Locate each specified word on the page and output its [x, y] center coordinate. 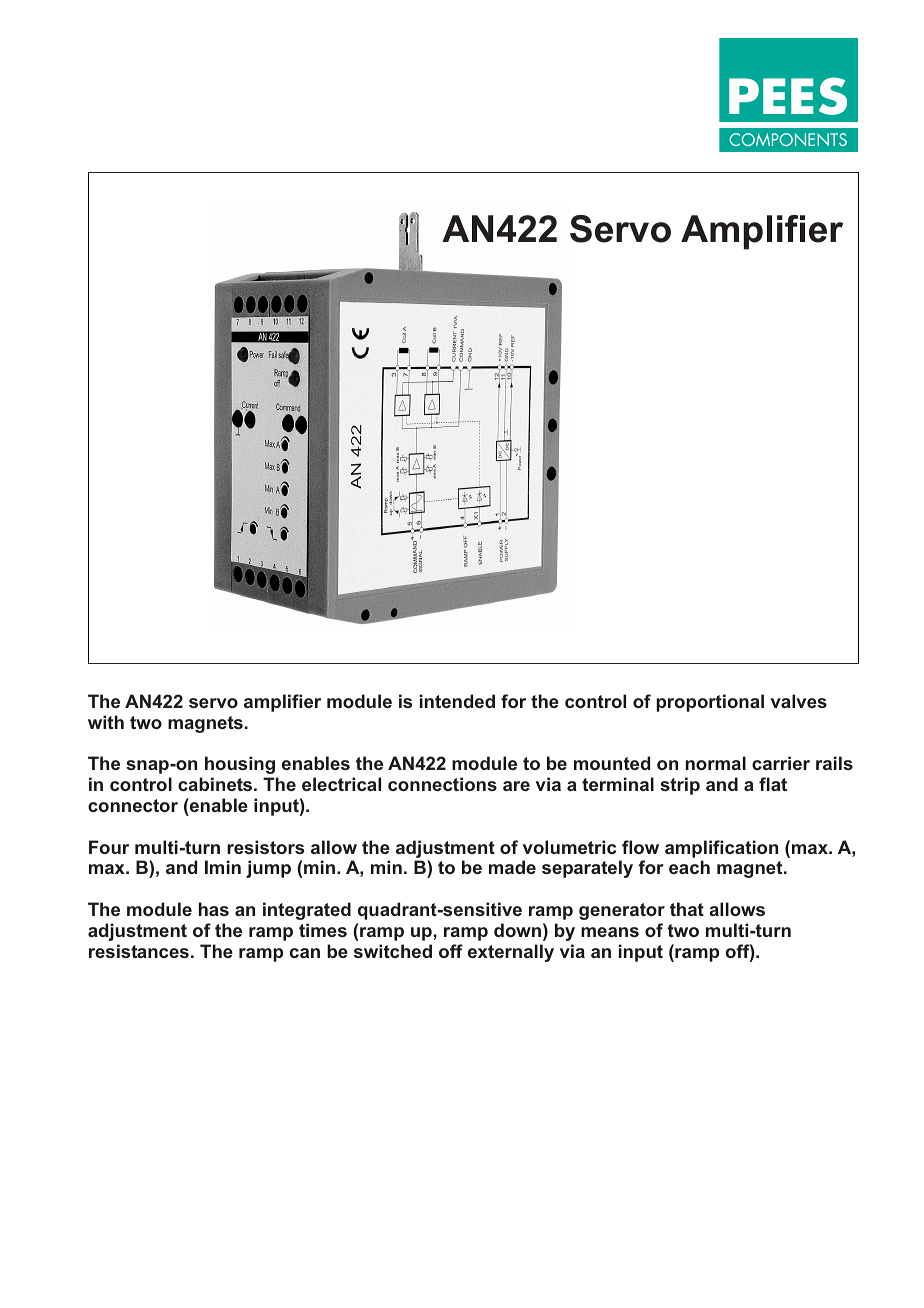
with [106, 722]
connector [133, 805]
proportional [710, 703]
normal [716, 763]
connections [442, 784]
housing [240, 765]
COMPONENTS [788, 139]
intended [457, 701]
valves [799, 701]
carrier [781, 763]
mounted [612, 763]
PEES [788, 96]
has [214, 909]
